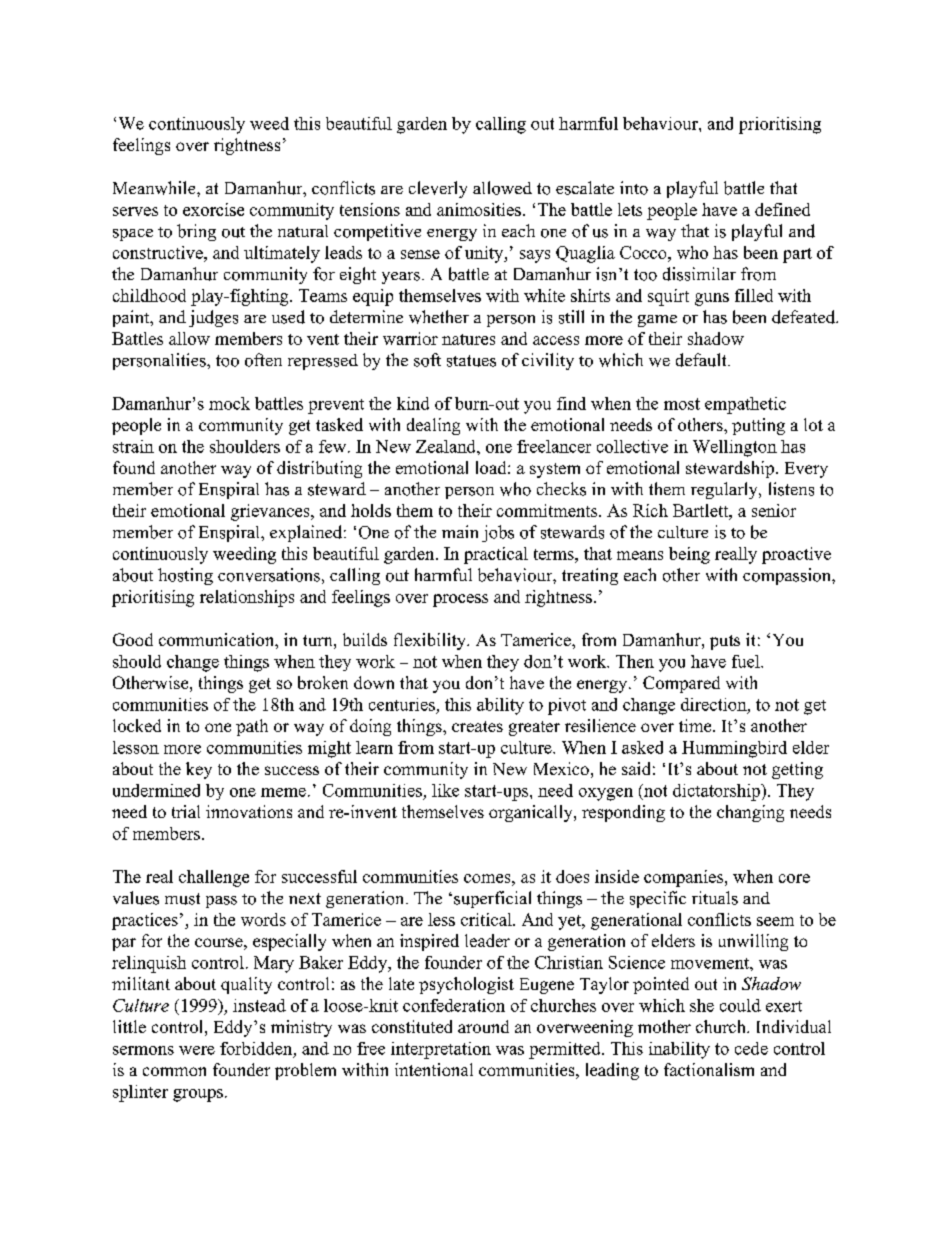  Describe the element at coordinates (479, 209) in the document. I see `animosities` at that location.
